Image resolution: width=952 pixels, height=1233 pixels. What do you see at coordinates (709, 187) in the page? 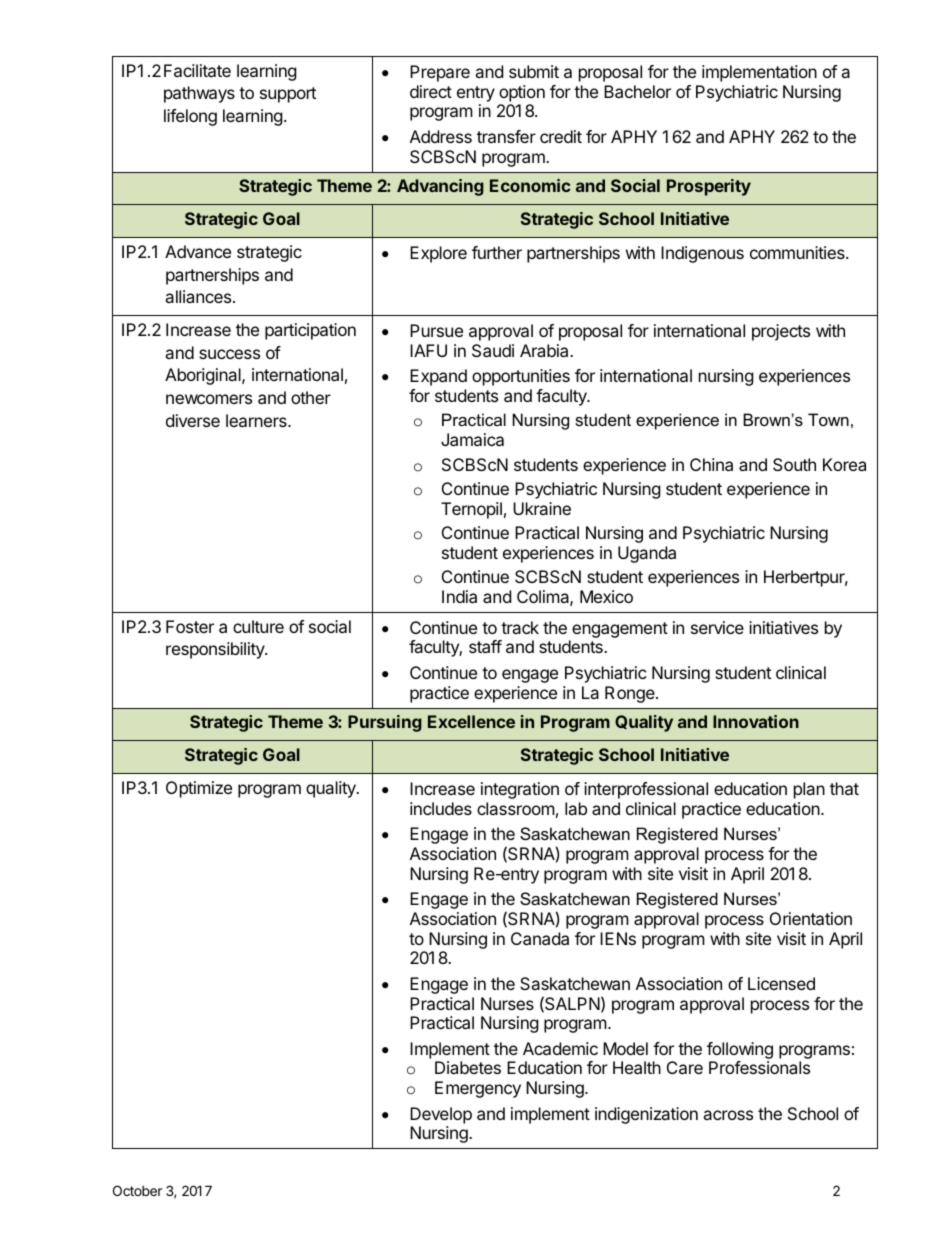
I see `Prosperity` at bounding box center [709, 187].
